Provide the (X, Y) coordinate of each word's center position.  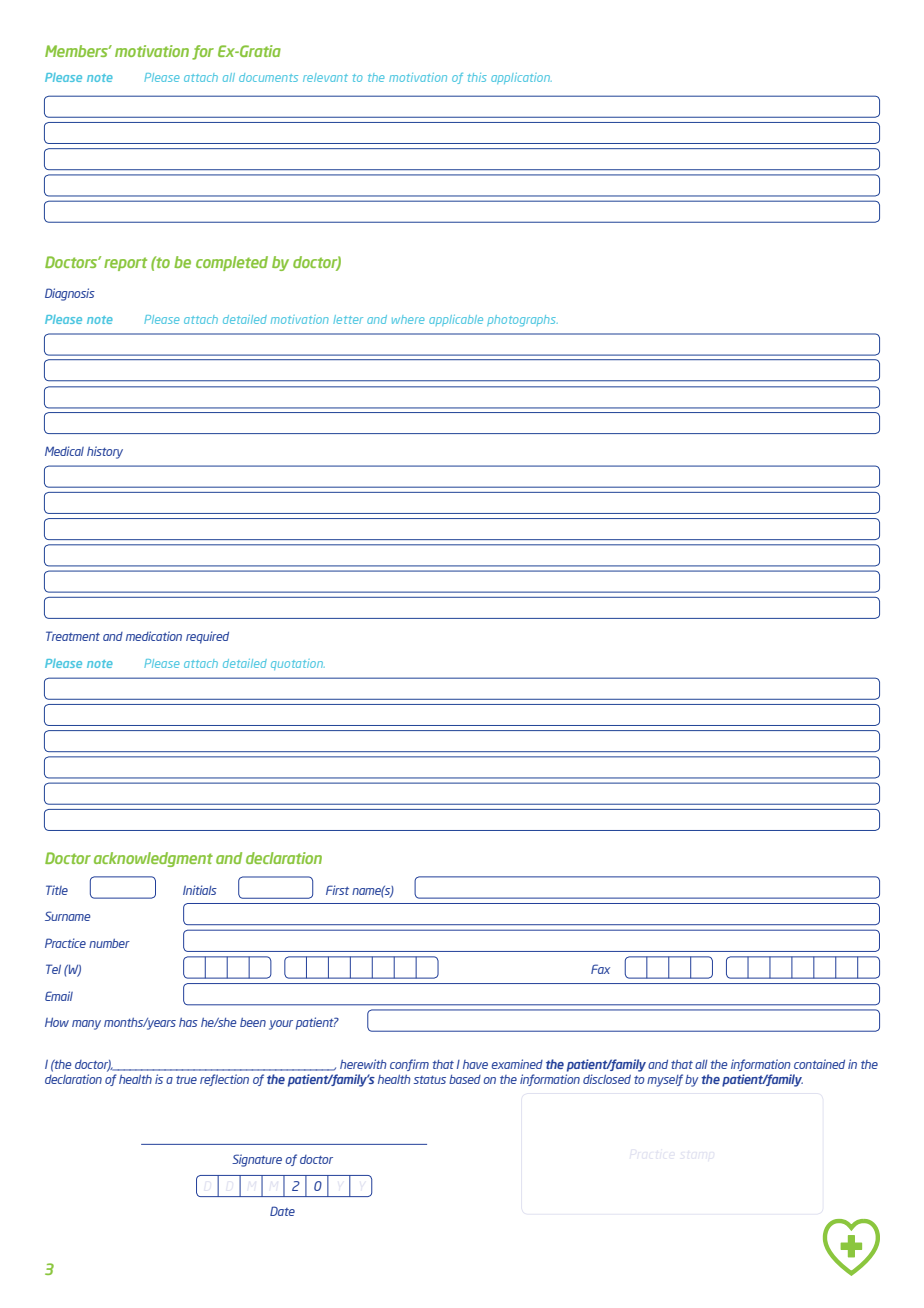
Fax (600, 969)
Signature (257, 1160)
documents (268, 77)
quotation (298, 664)
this (477, 77)
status (429, 1080)
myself (665, 1080)
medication (154, 636)
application (521, 78)
